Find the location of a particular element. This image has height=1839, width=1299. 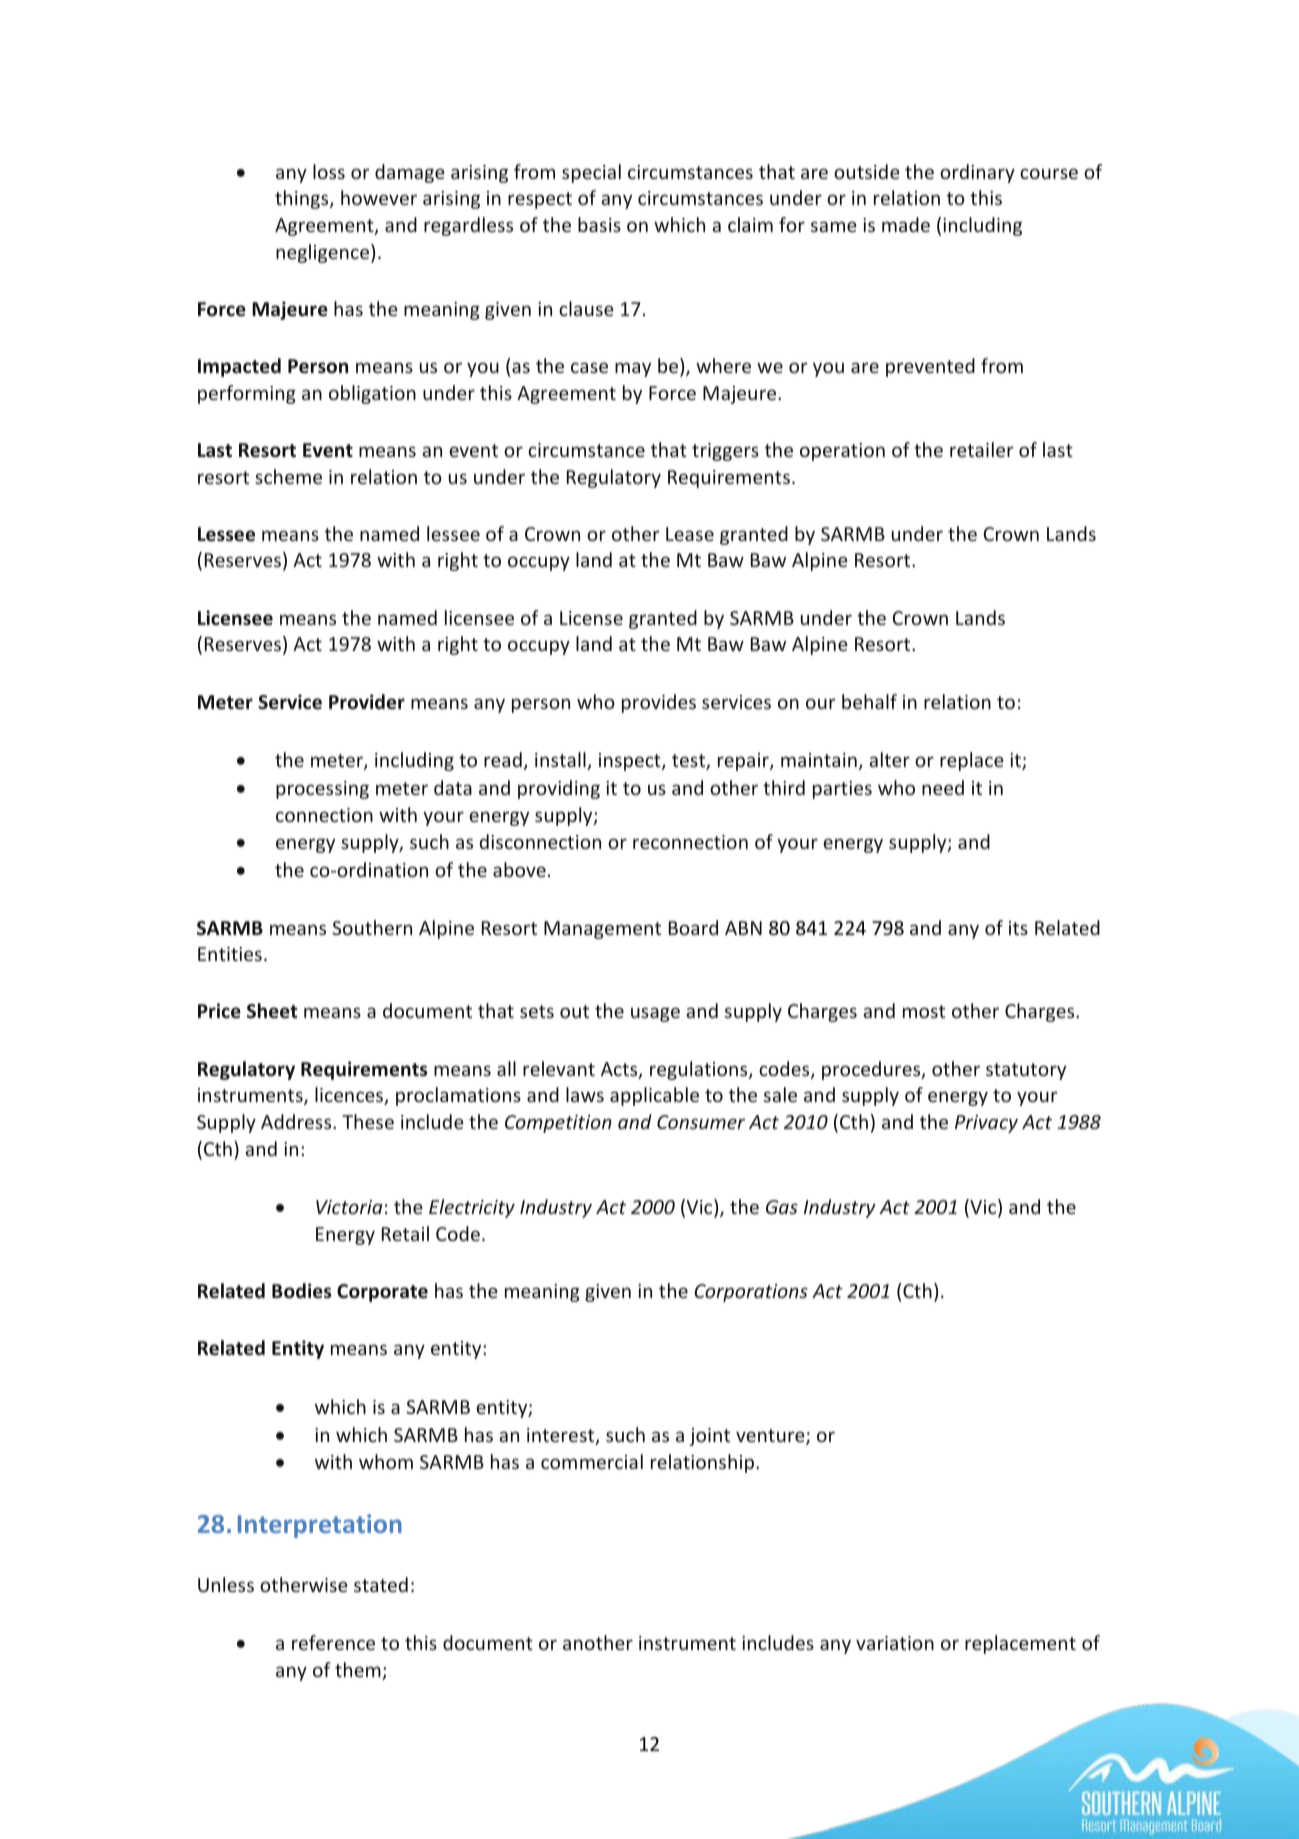

things is located at coordinates (303, 199).
